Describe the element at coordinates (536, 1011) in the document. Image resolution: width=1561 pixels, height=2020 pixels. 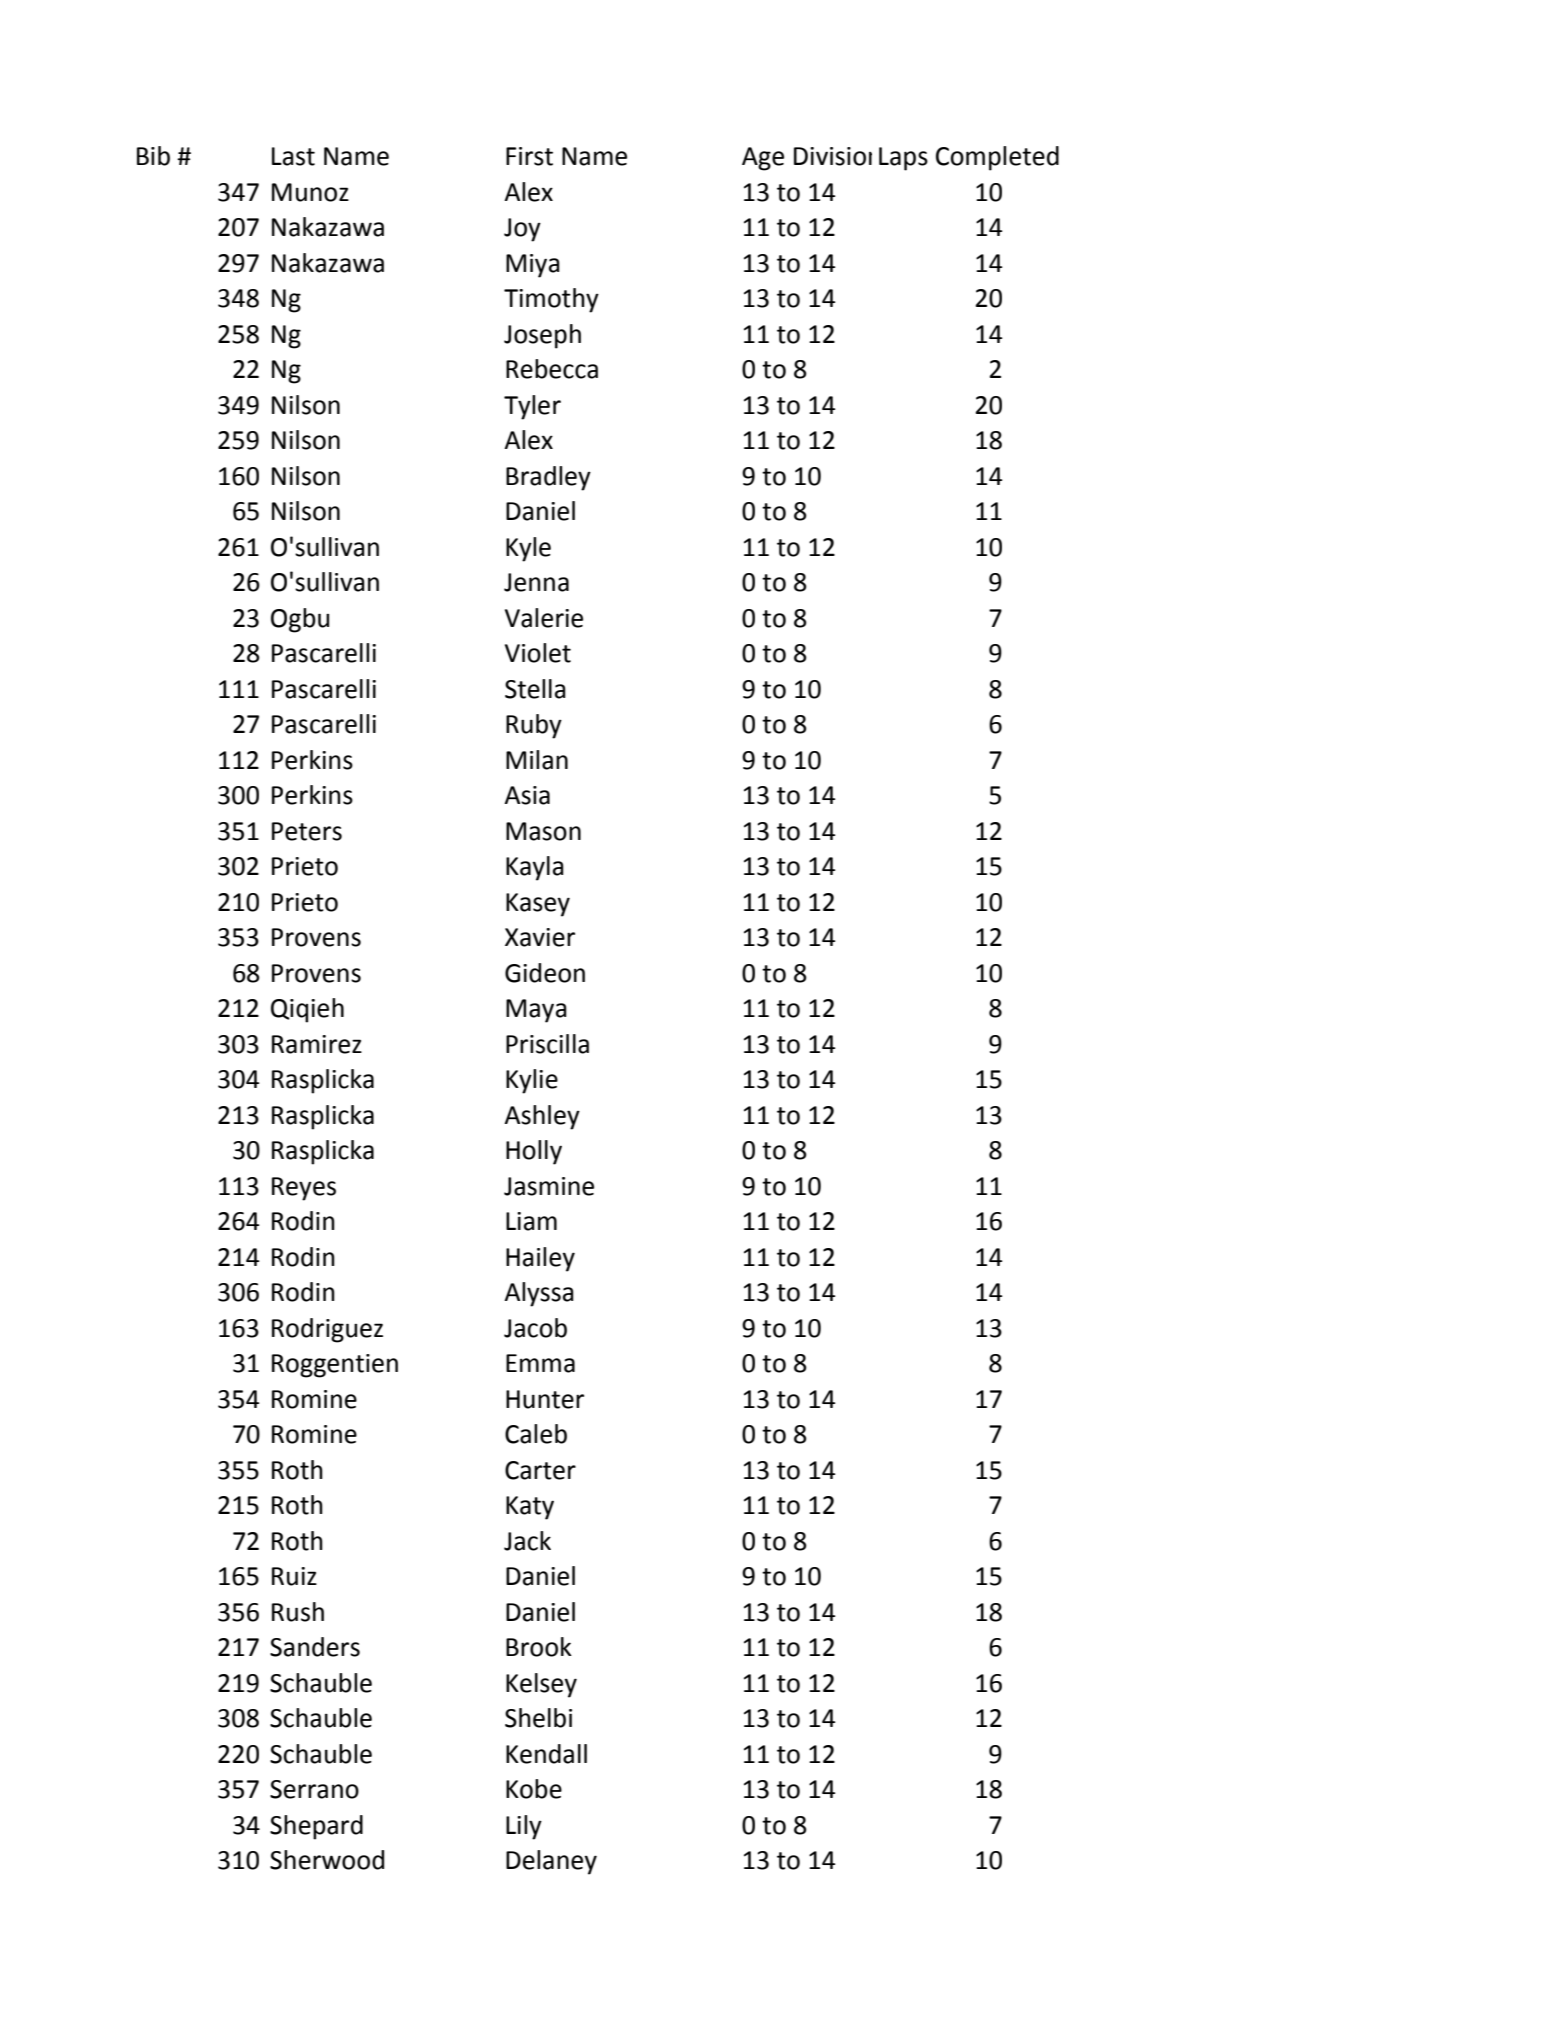
I see `Maya` at that location.
